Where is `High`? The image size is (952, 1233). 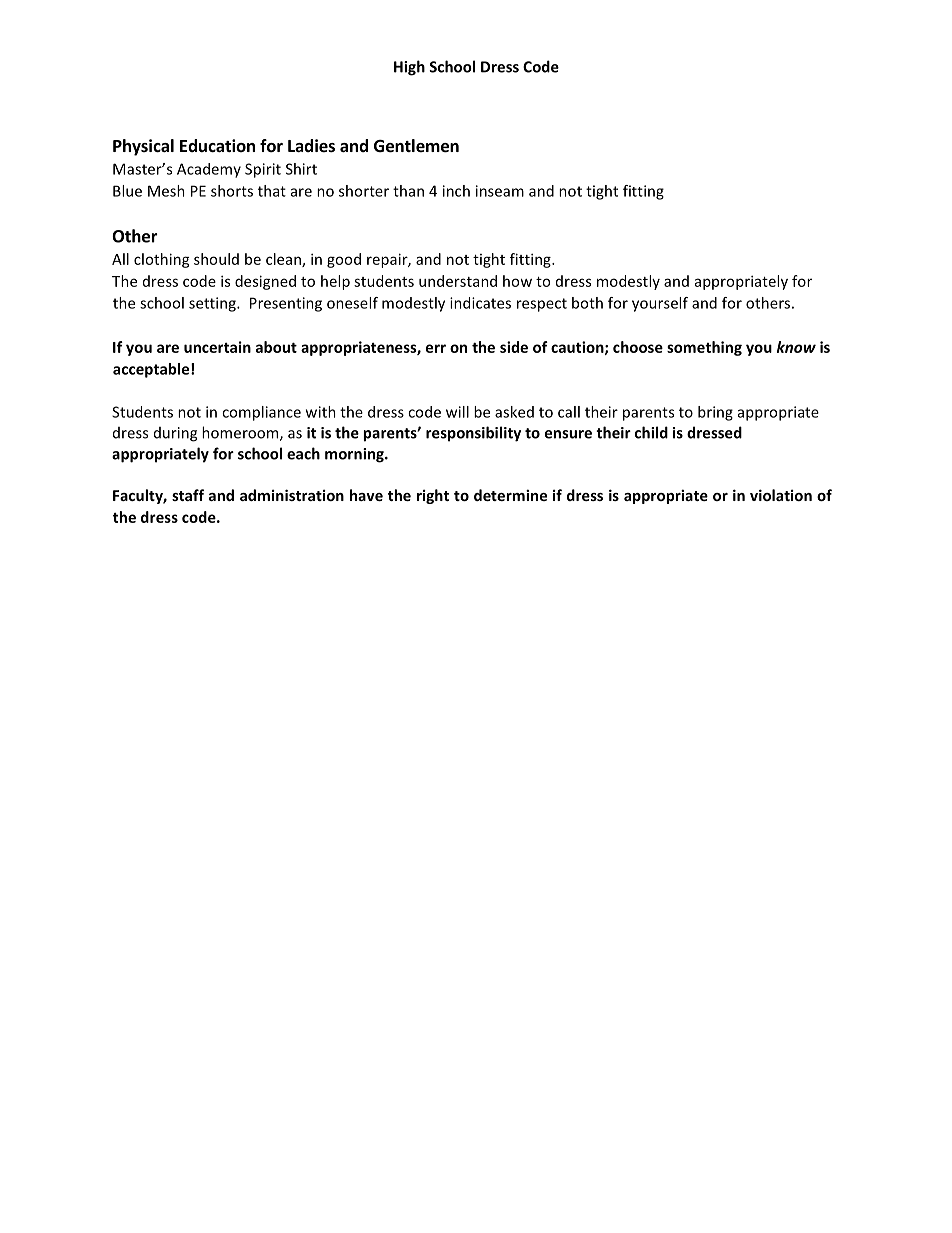
High is located at coordinates (409, 68).
